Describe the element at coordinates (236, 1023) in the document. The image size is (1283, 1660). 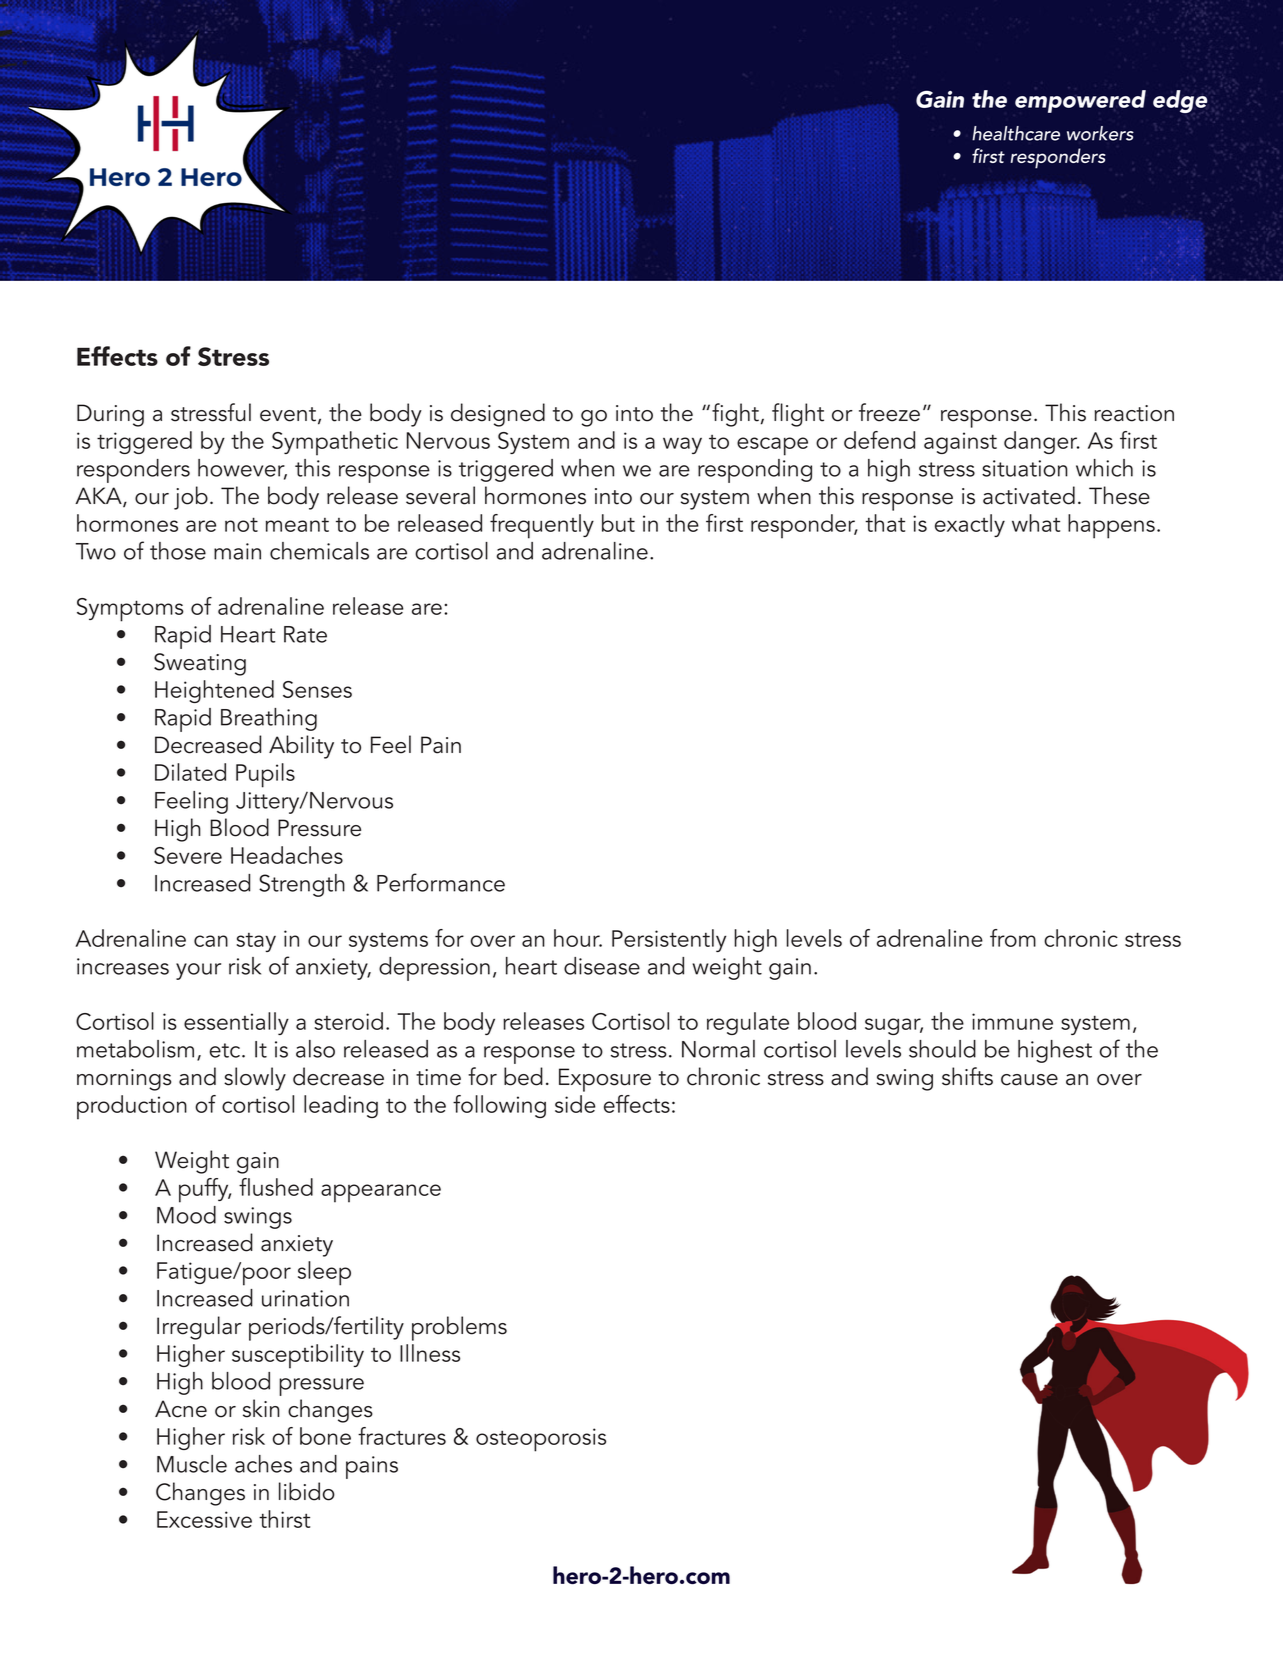
I see `essentially` at that location.
